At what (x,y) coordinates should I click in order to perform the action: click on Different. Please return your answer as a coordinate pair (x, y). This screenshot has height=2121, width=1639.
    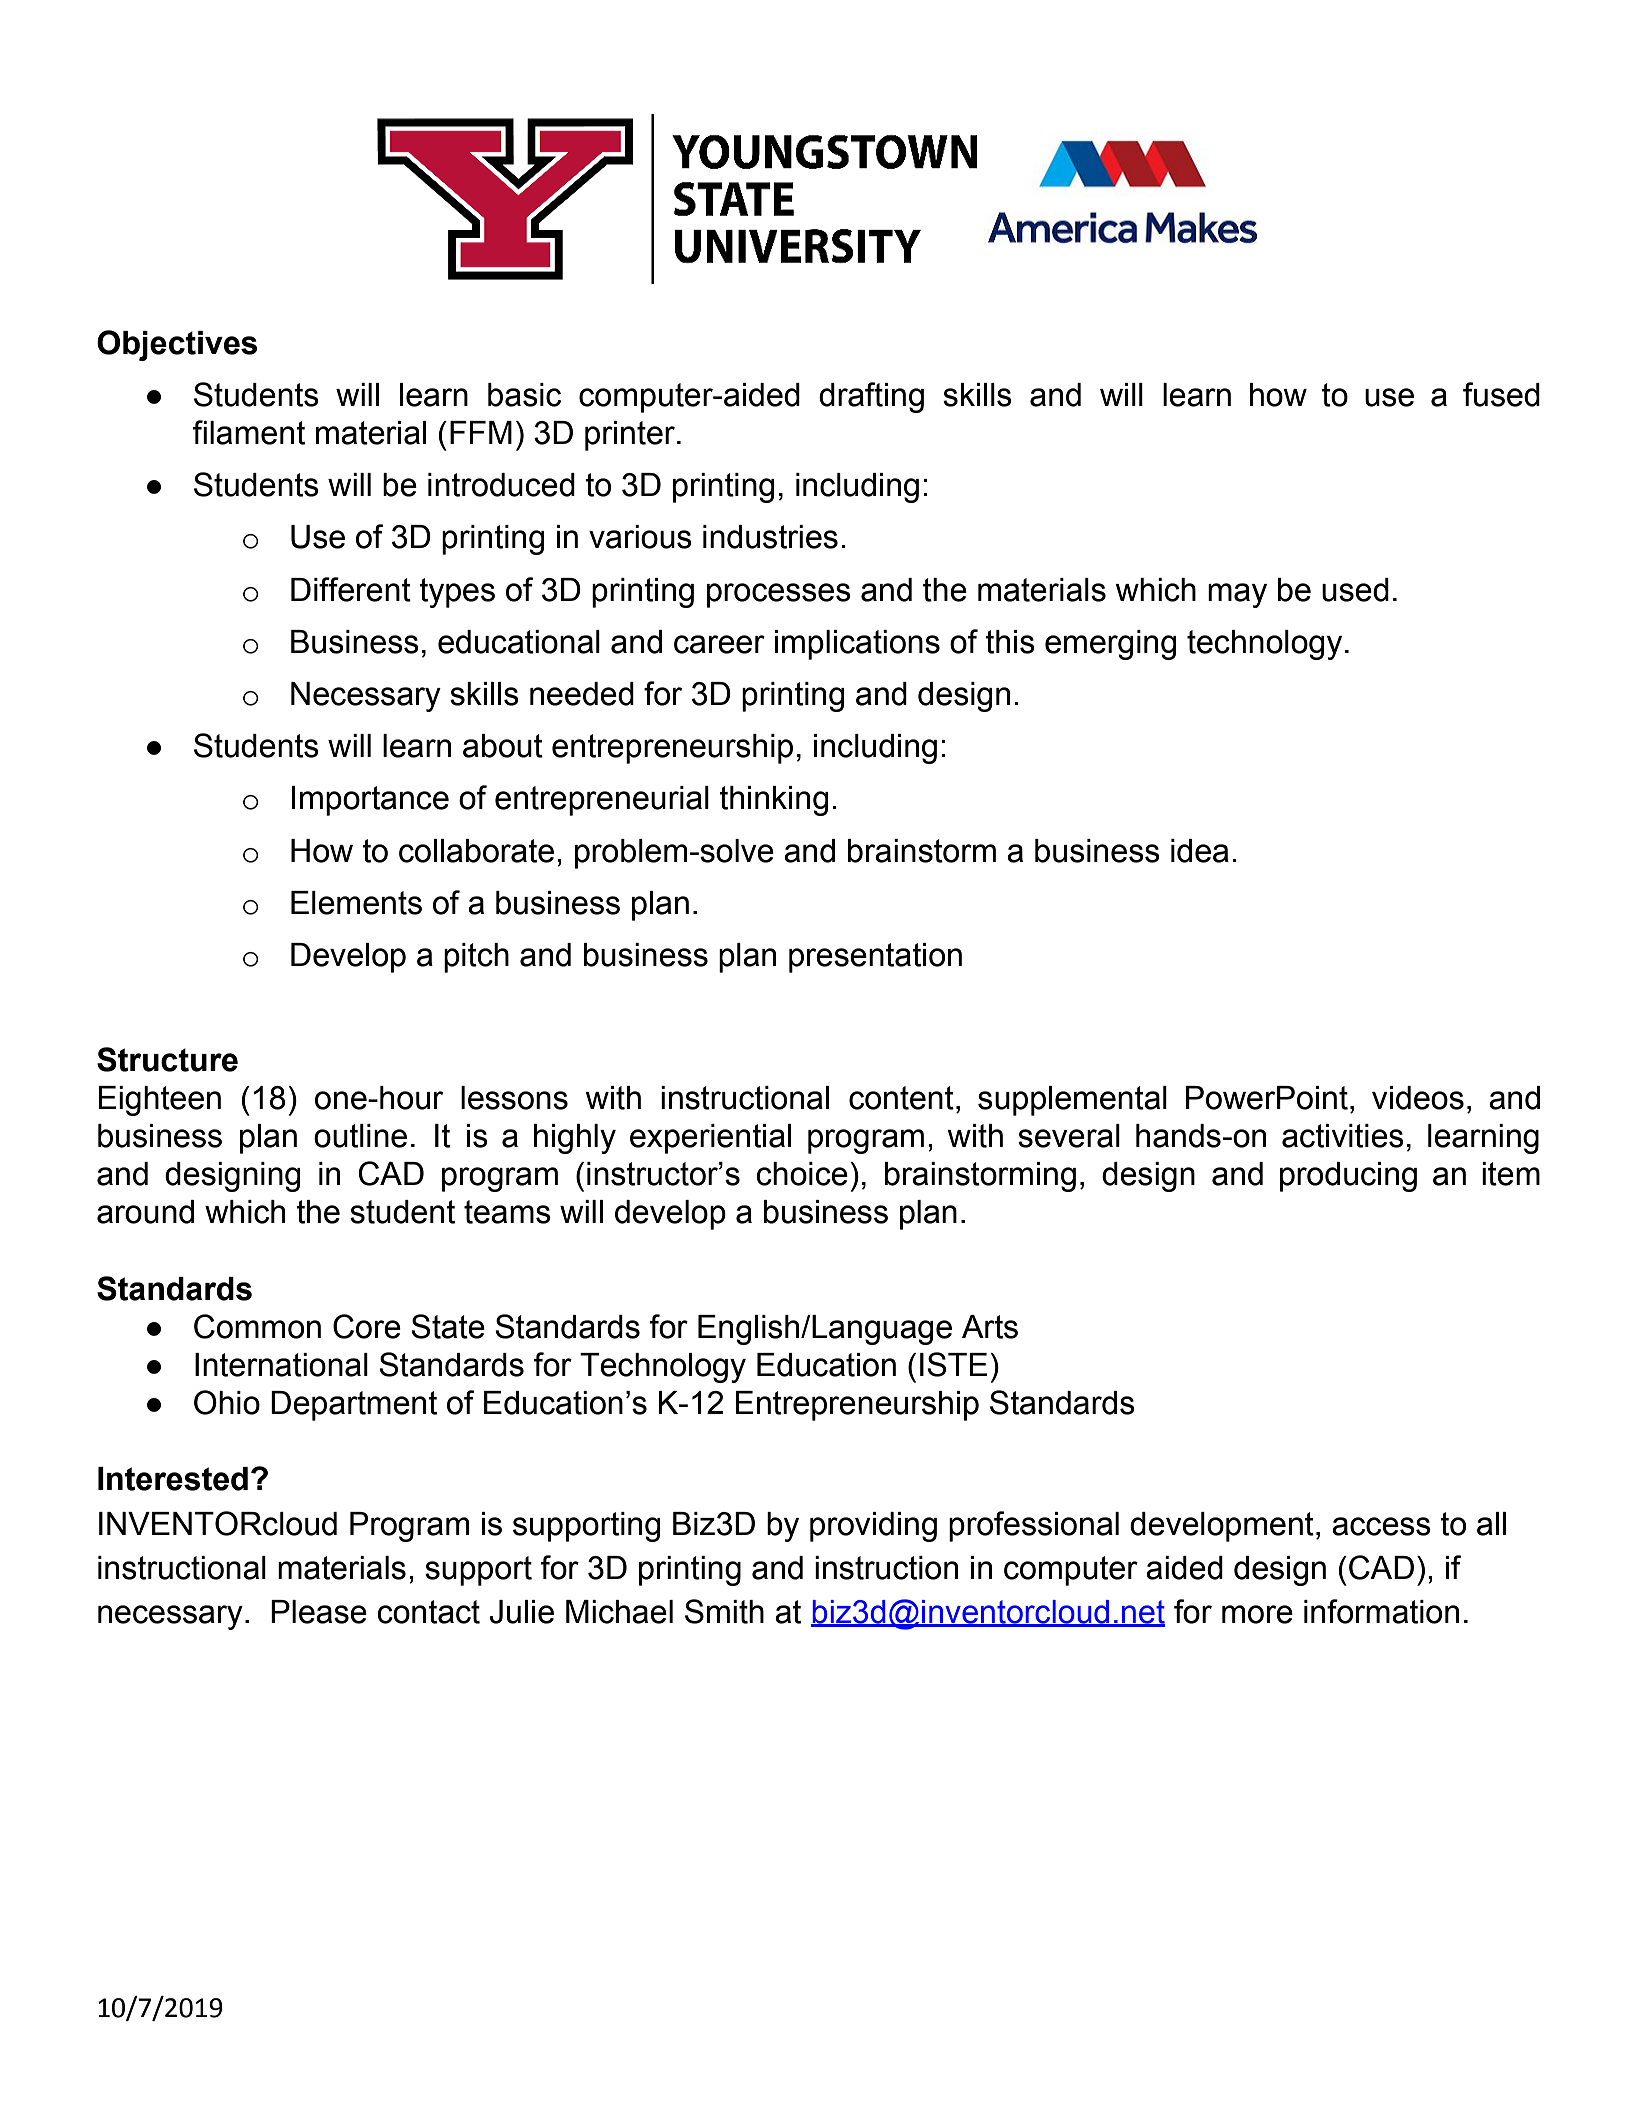
    Looking at the image, I should click on (351, 589).
